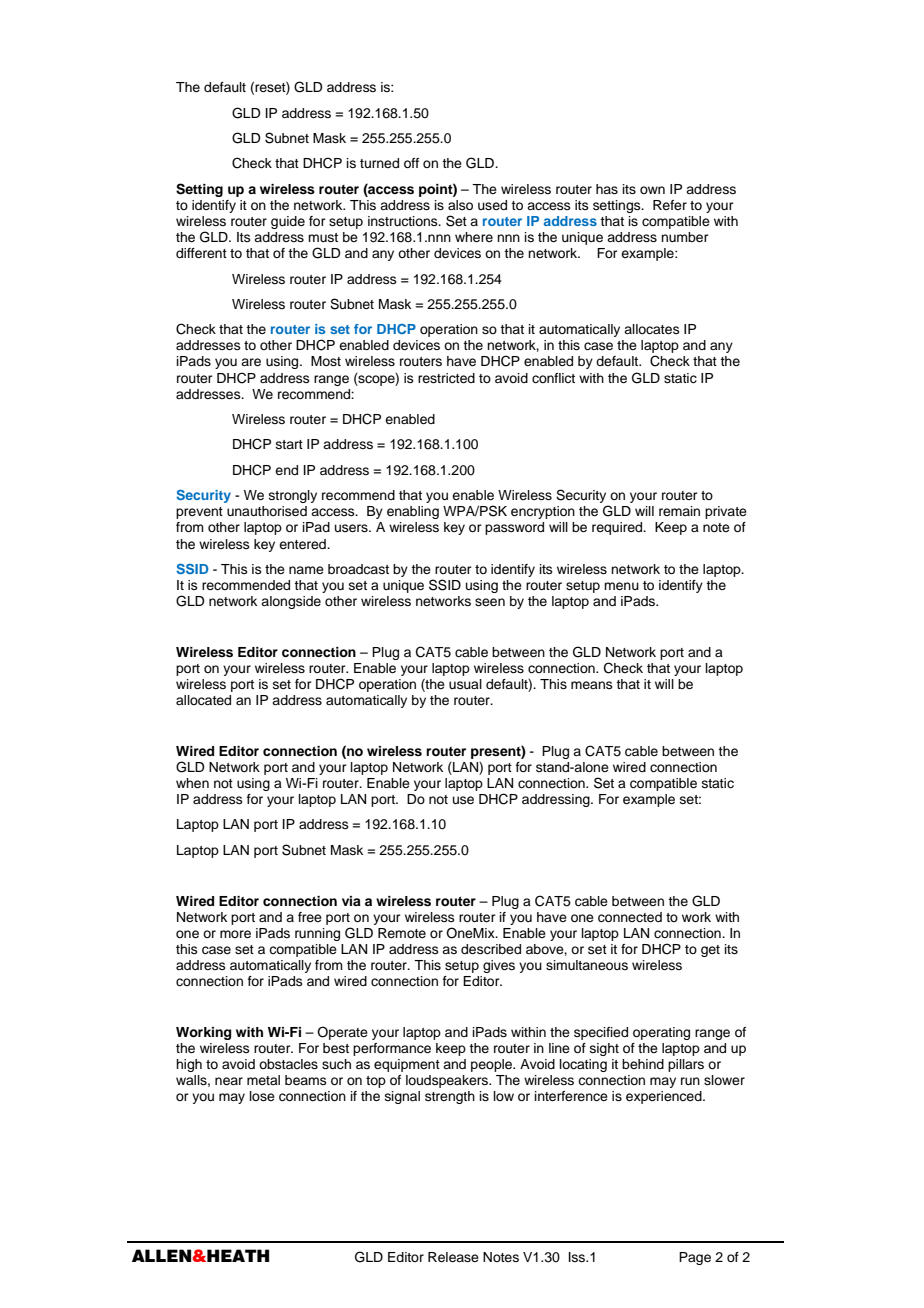  What do you see at coordinates (413, 512) in the image?
I see `enabling` at bounding box center [413, 512].
